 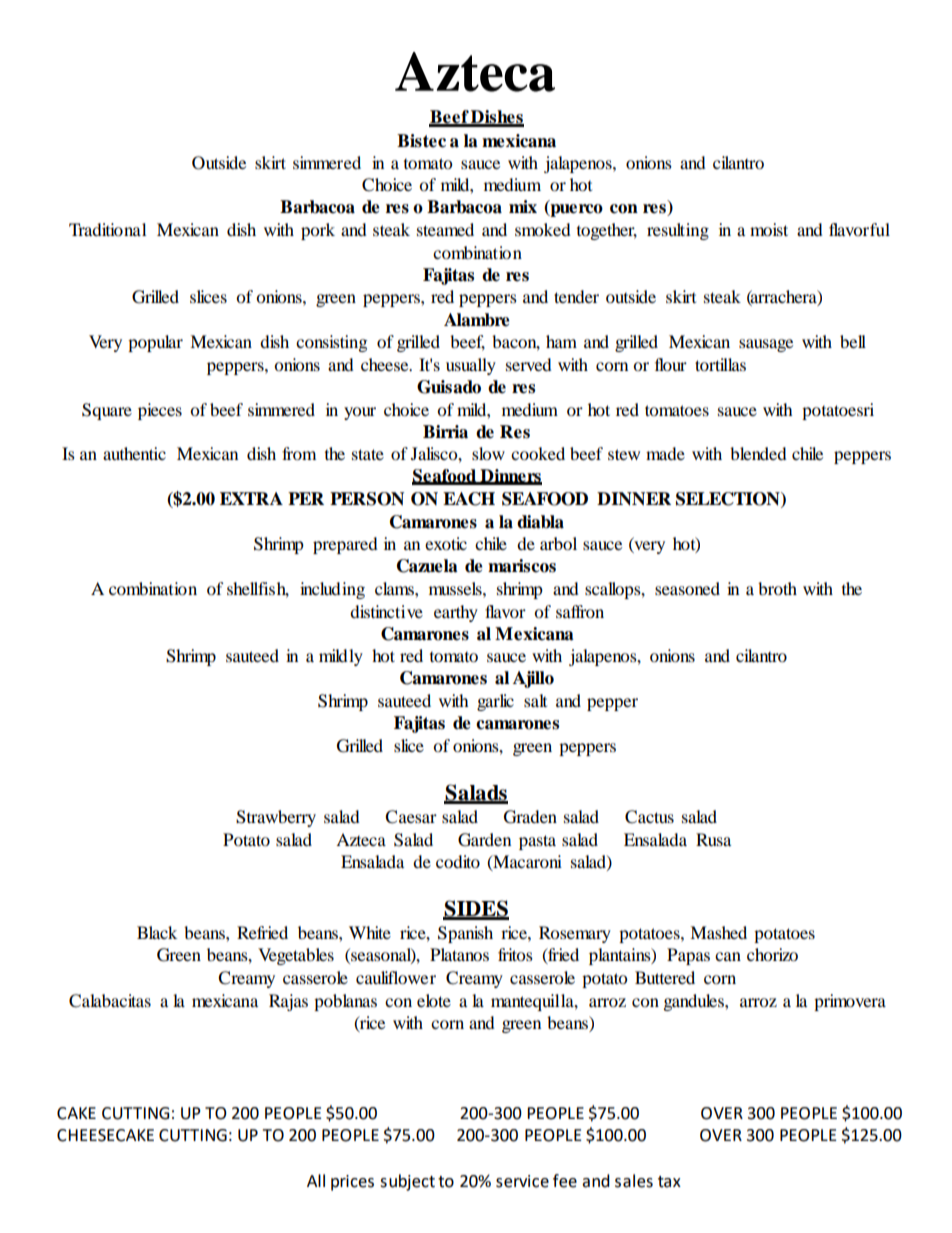 I want to click on moist, so click(x=769, y=229).
